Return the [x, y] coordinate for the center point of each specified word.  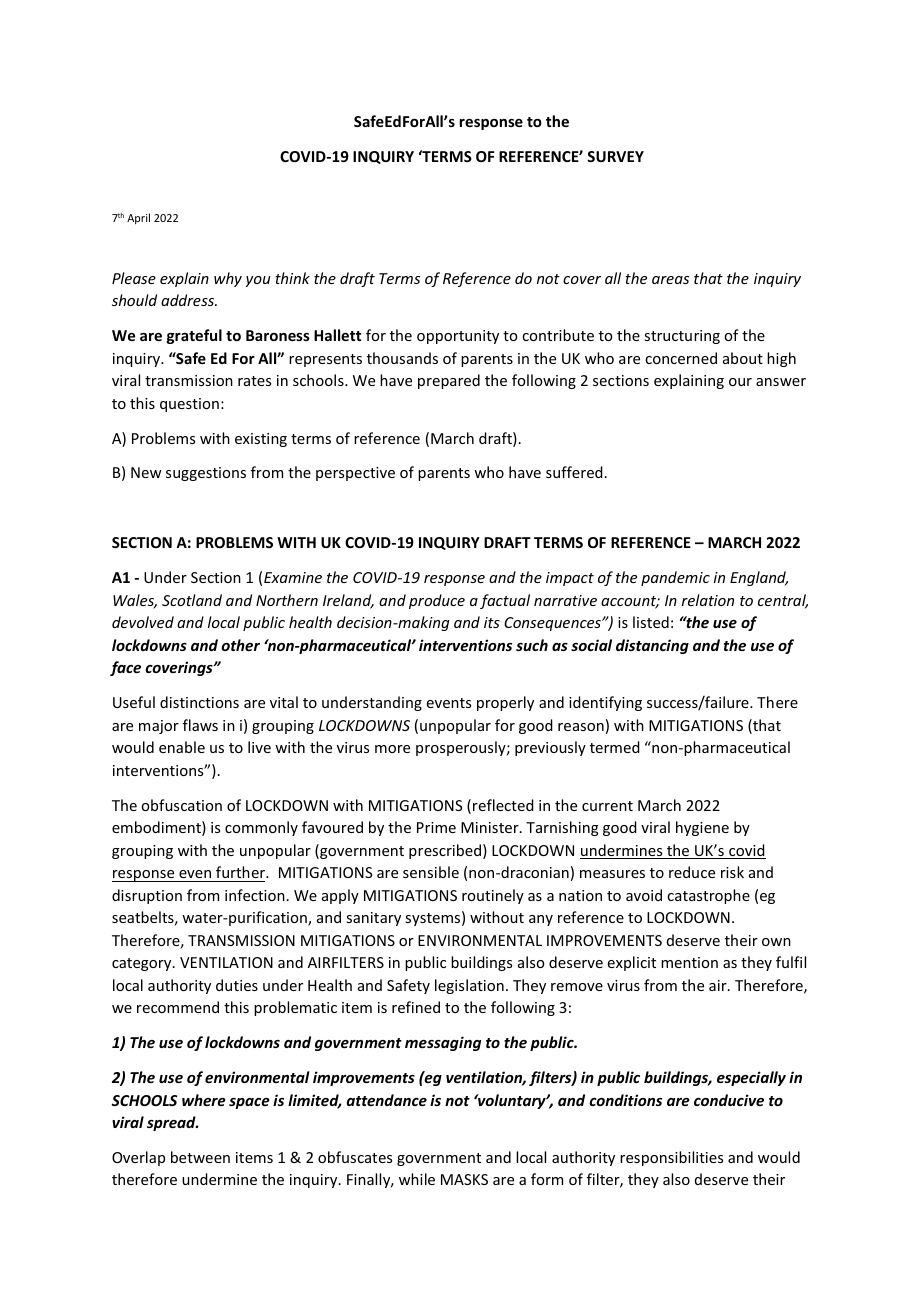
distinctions [199, 702]
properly [505, 703]
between [200, 1157]
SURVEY [615, 156]
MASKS [464, 1179]
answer [781, 382]
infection [255, 895]
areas [670, 280]
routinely [493, 896]
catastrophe [708, 896]
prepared [449, 381]
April [138, 218]
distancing [652, 646]
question [189, 405]
